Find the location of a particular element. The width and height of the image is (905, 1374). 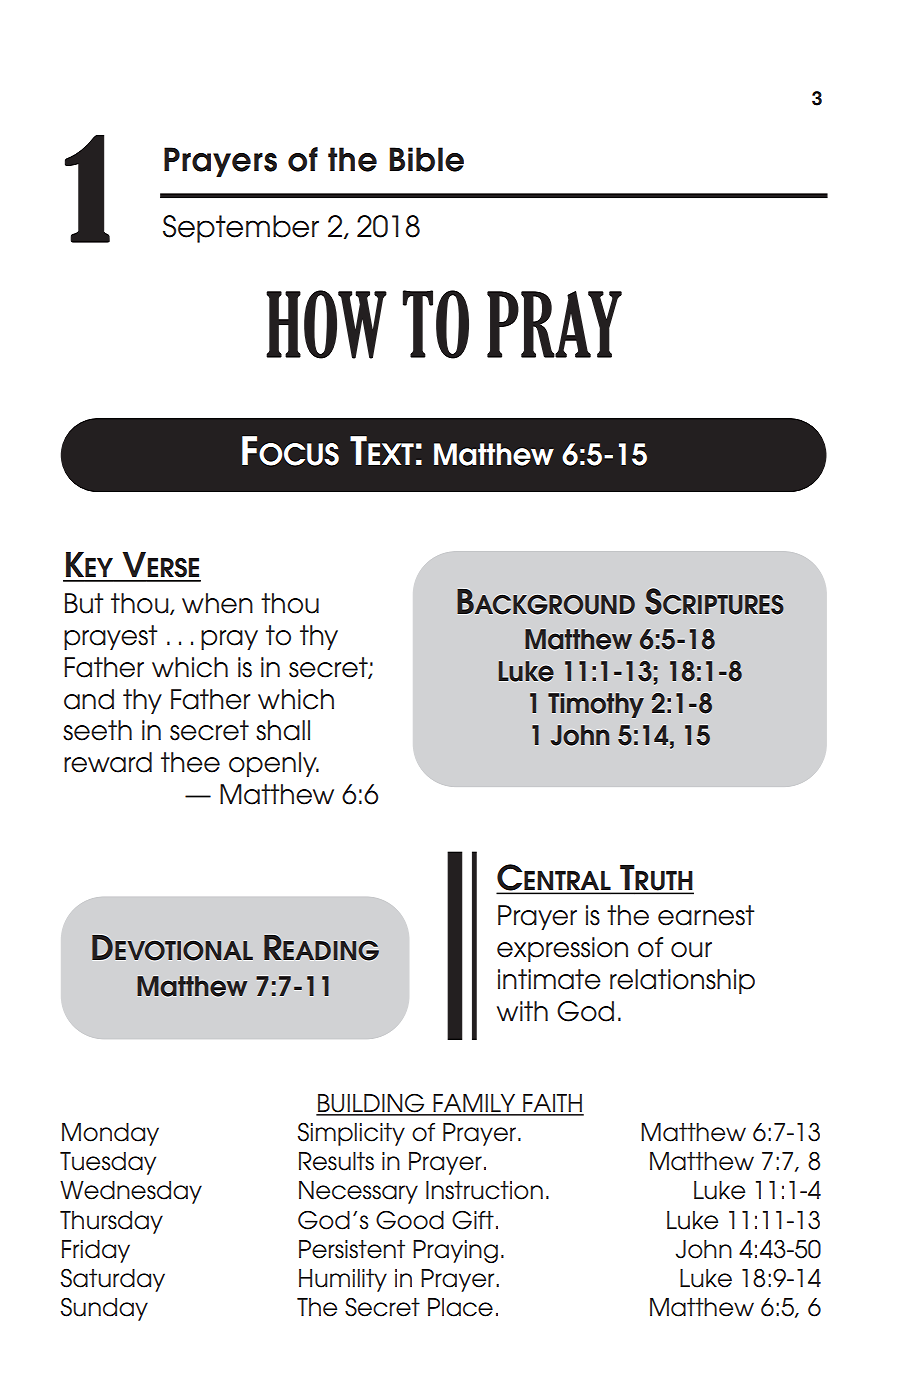

when is located at coordinates (217, 603).
